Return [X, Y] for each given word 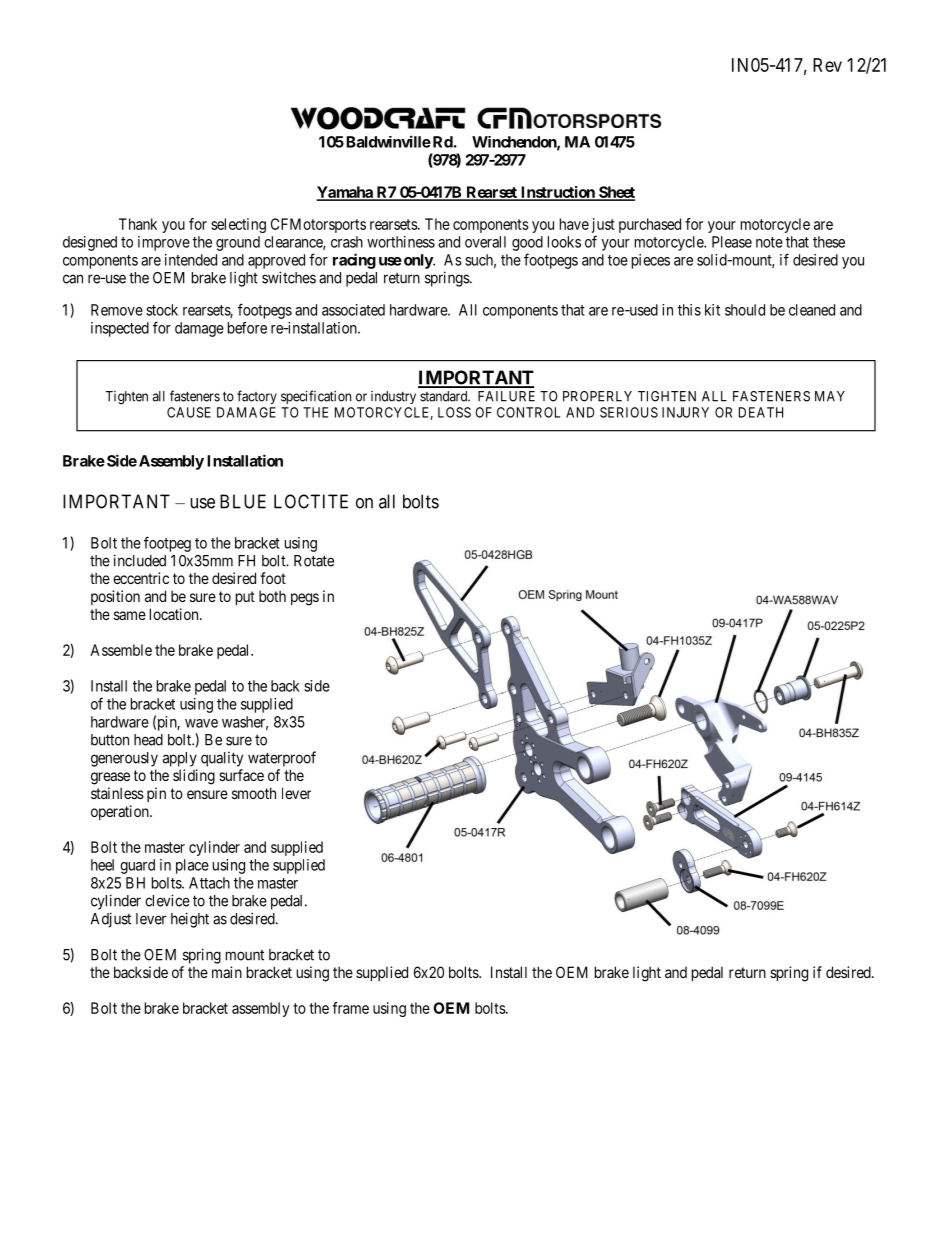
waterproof [282, 759]
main [227, 972]
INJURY [685, 412]
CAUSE [189, 412]
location [175, 614]
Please [732, 242]
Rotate [314, 561]
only [419, 261]
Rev [827, 65]
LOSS [454, 412]
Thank [138, 224]
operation [121, 812]
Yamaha [345, 193]
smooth [254, 793]
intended [191, 260]
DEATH [761, 412]
